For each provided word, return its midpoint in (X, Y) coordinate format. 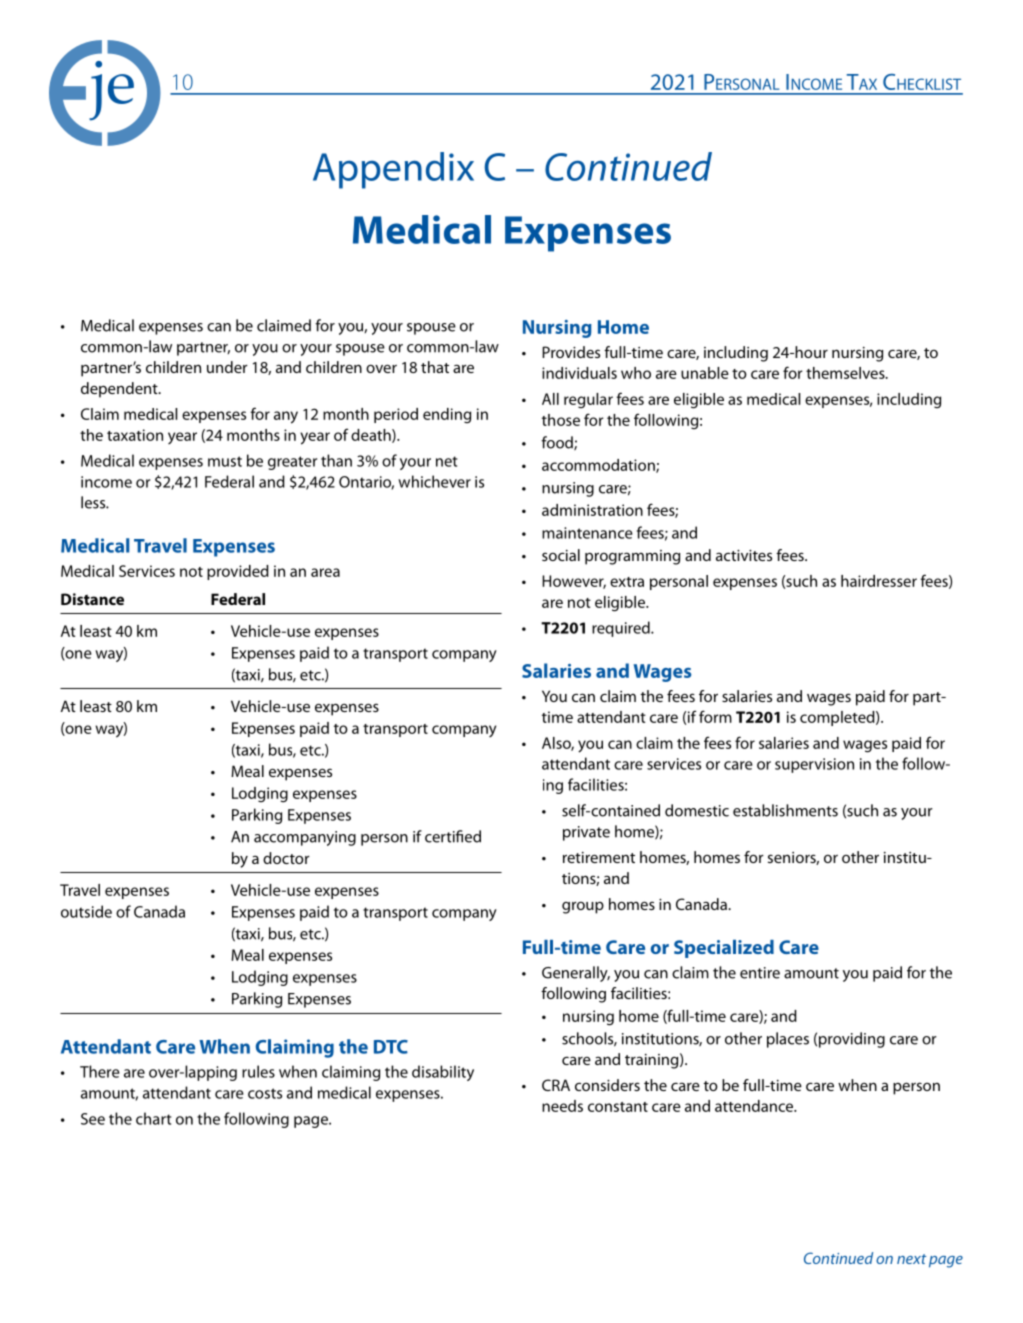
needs (562, 1106)
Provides (571, 352)
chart (154, 1118)
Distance (92, 599)
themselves (846, 373)
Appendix (393, 170)
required (622, 629)
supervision (814, 765)
